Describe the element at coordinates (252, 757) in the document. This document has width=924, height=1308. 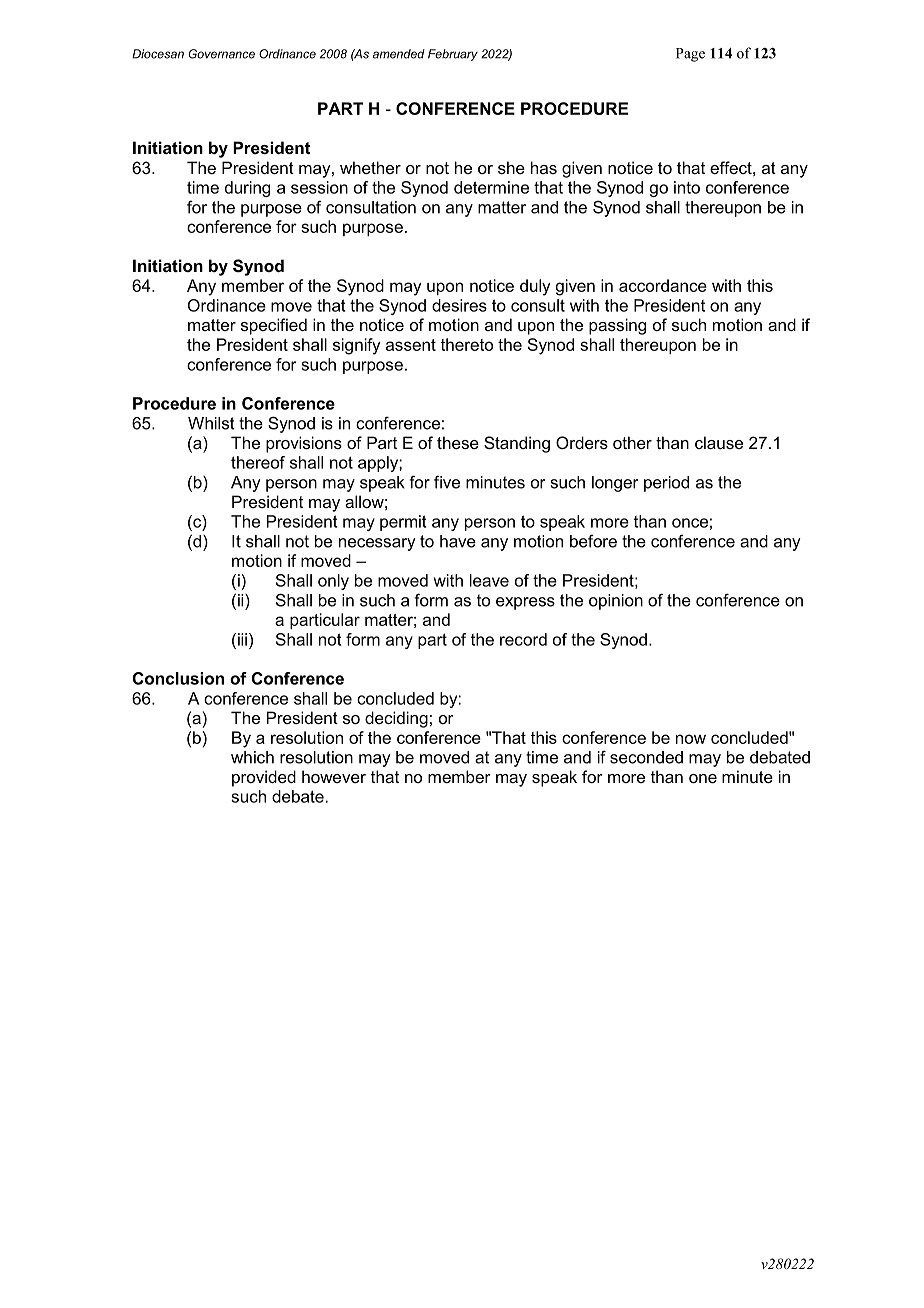
I see `which` at that location.
